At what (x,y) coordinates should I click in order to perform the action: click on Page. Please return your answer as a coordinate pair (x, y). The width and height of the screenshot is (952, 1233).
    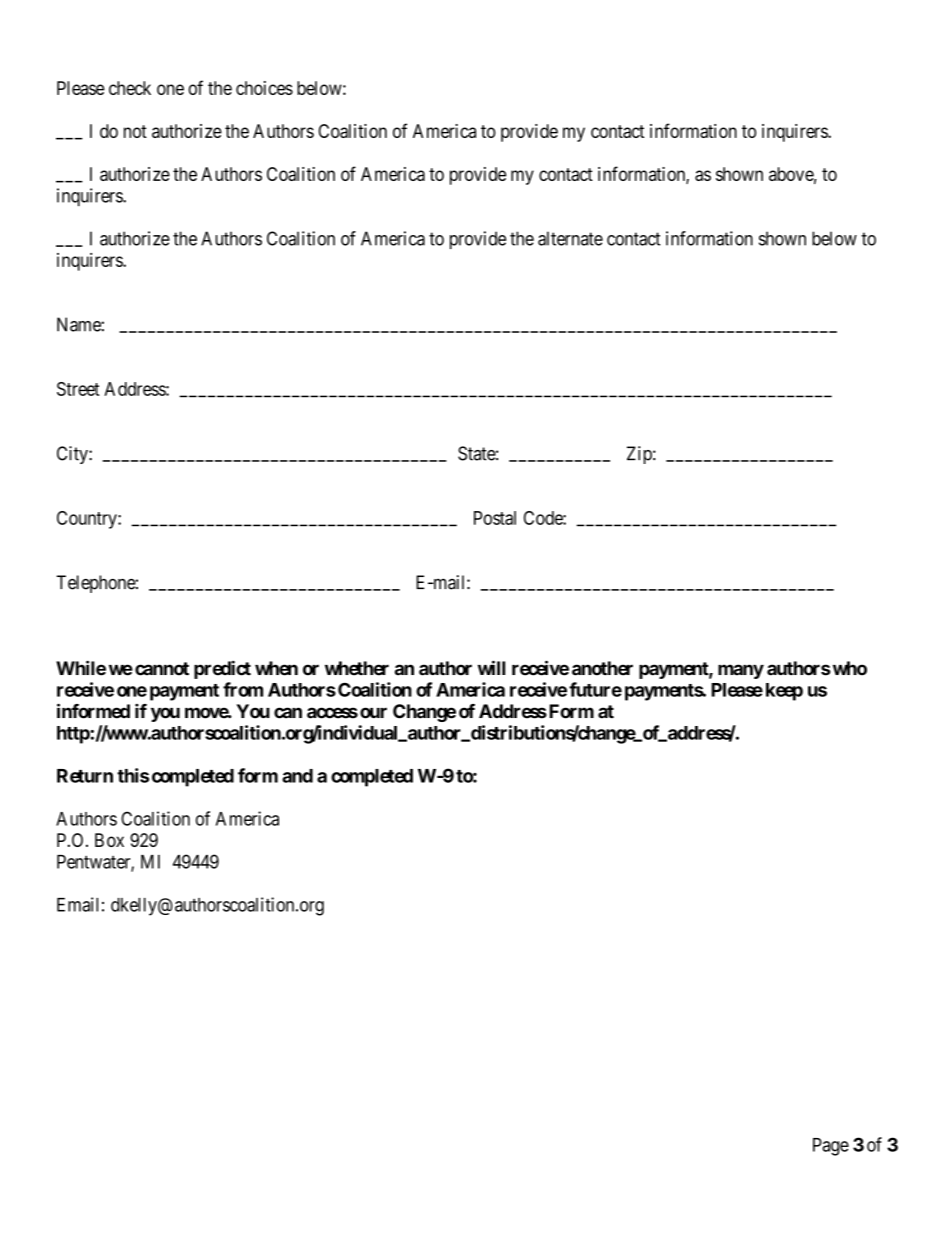
    Looking at the image, I should click on (831, 1147).
